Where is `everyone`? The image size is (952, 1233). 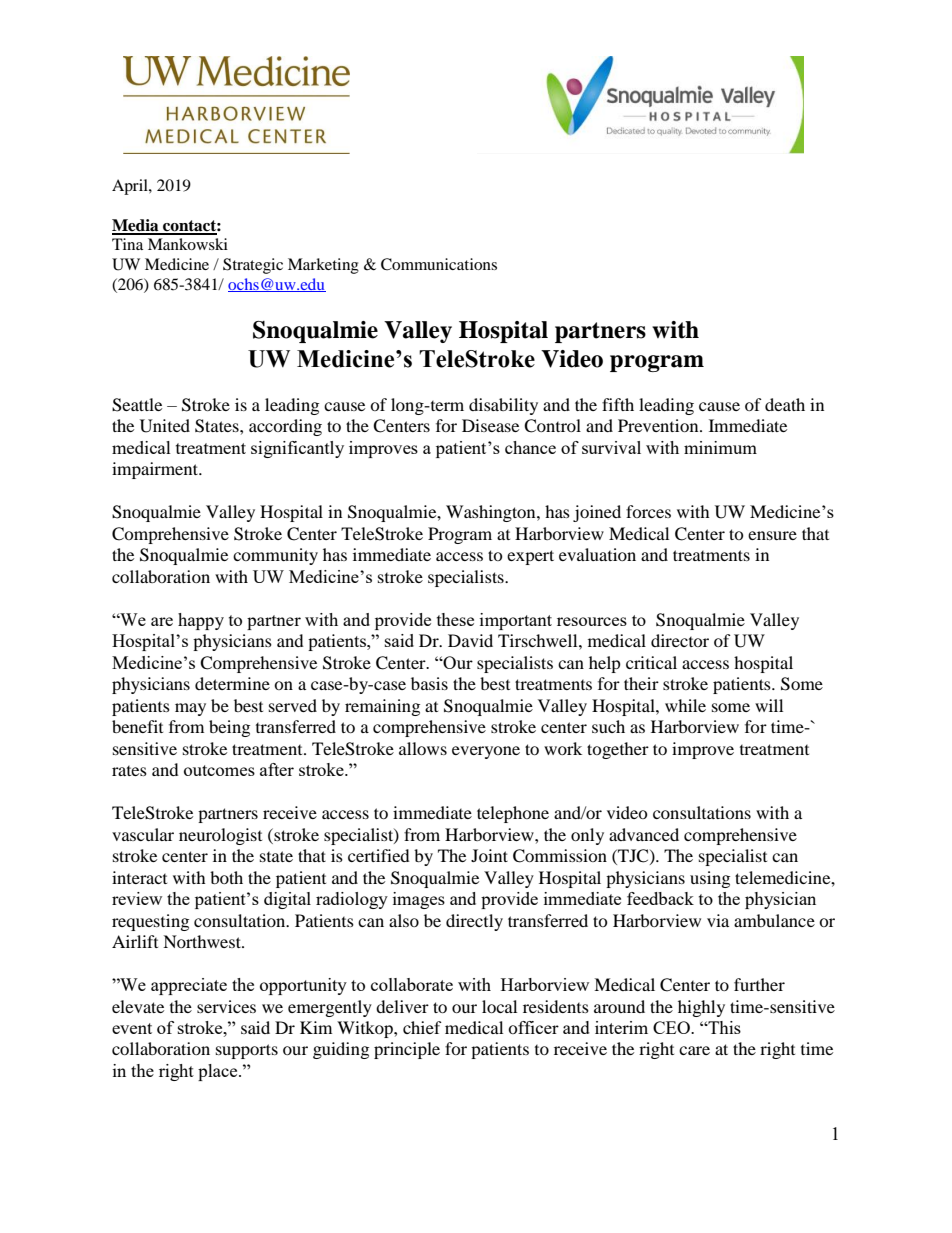
everyone is located at coordinates (486, 752).
